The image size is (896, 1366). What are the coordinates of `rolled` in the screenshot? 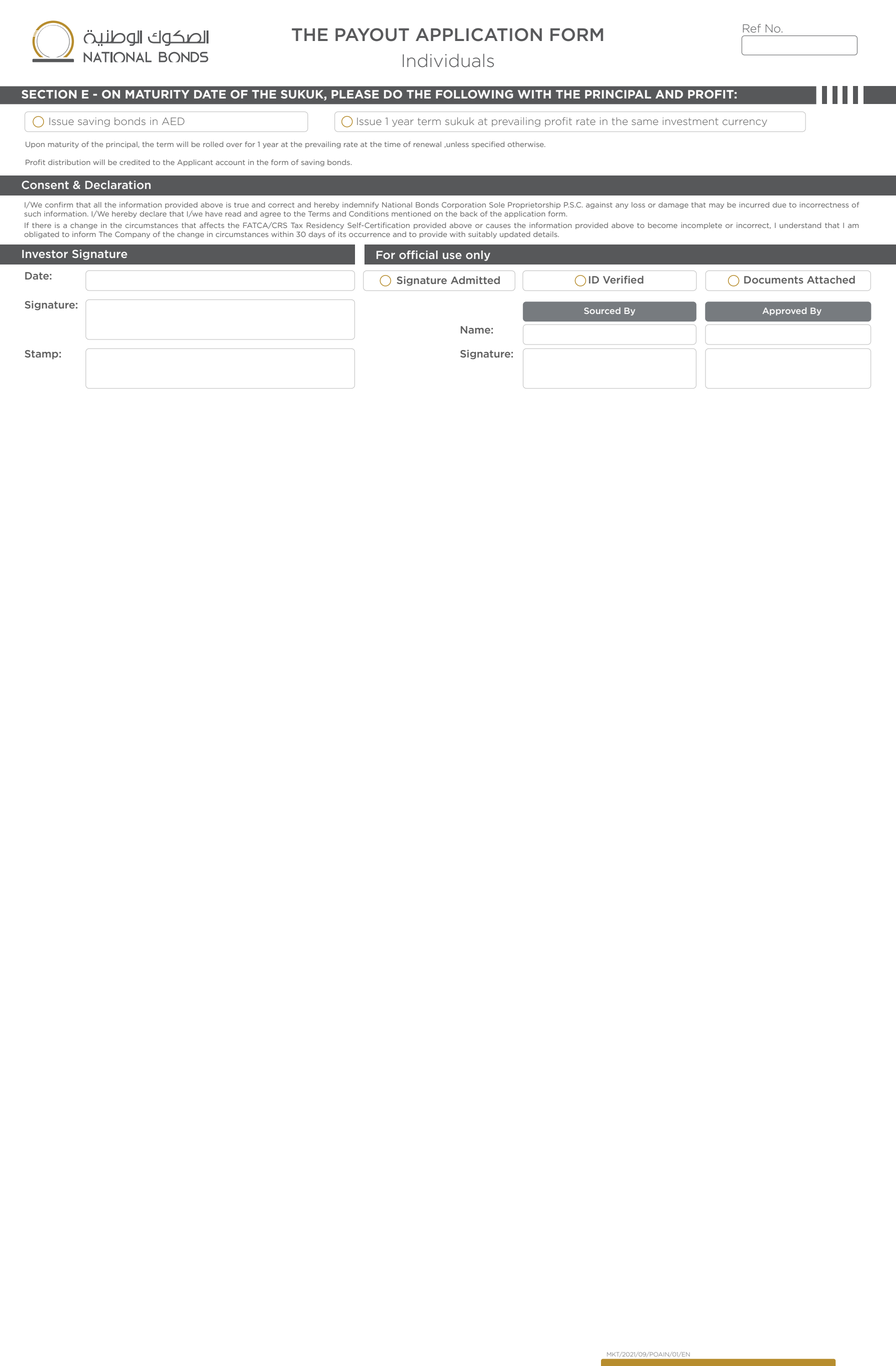 It's located at (213, 144).
